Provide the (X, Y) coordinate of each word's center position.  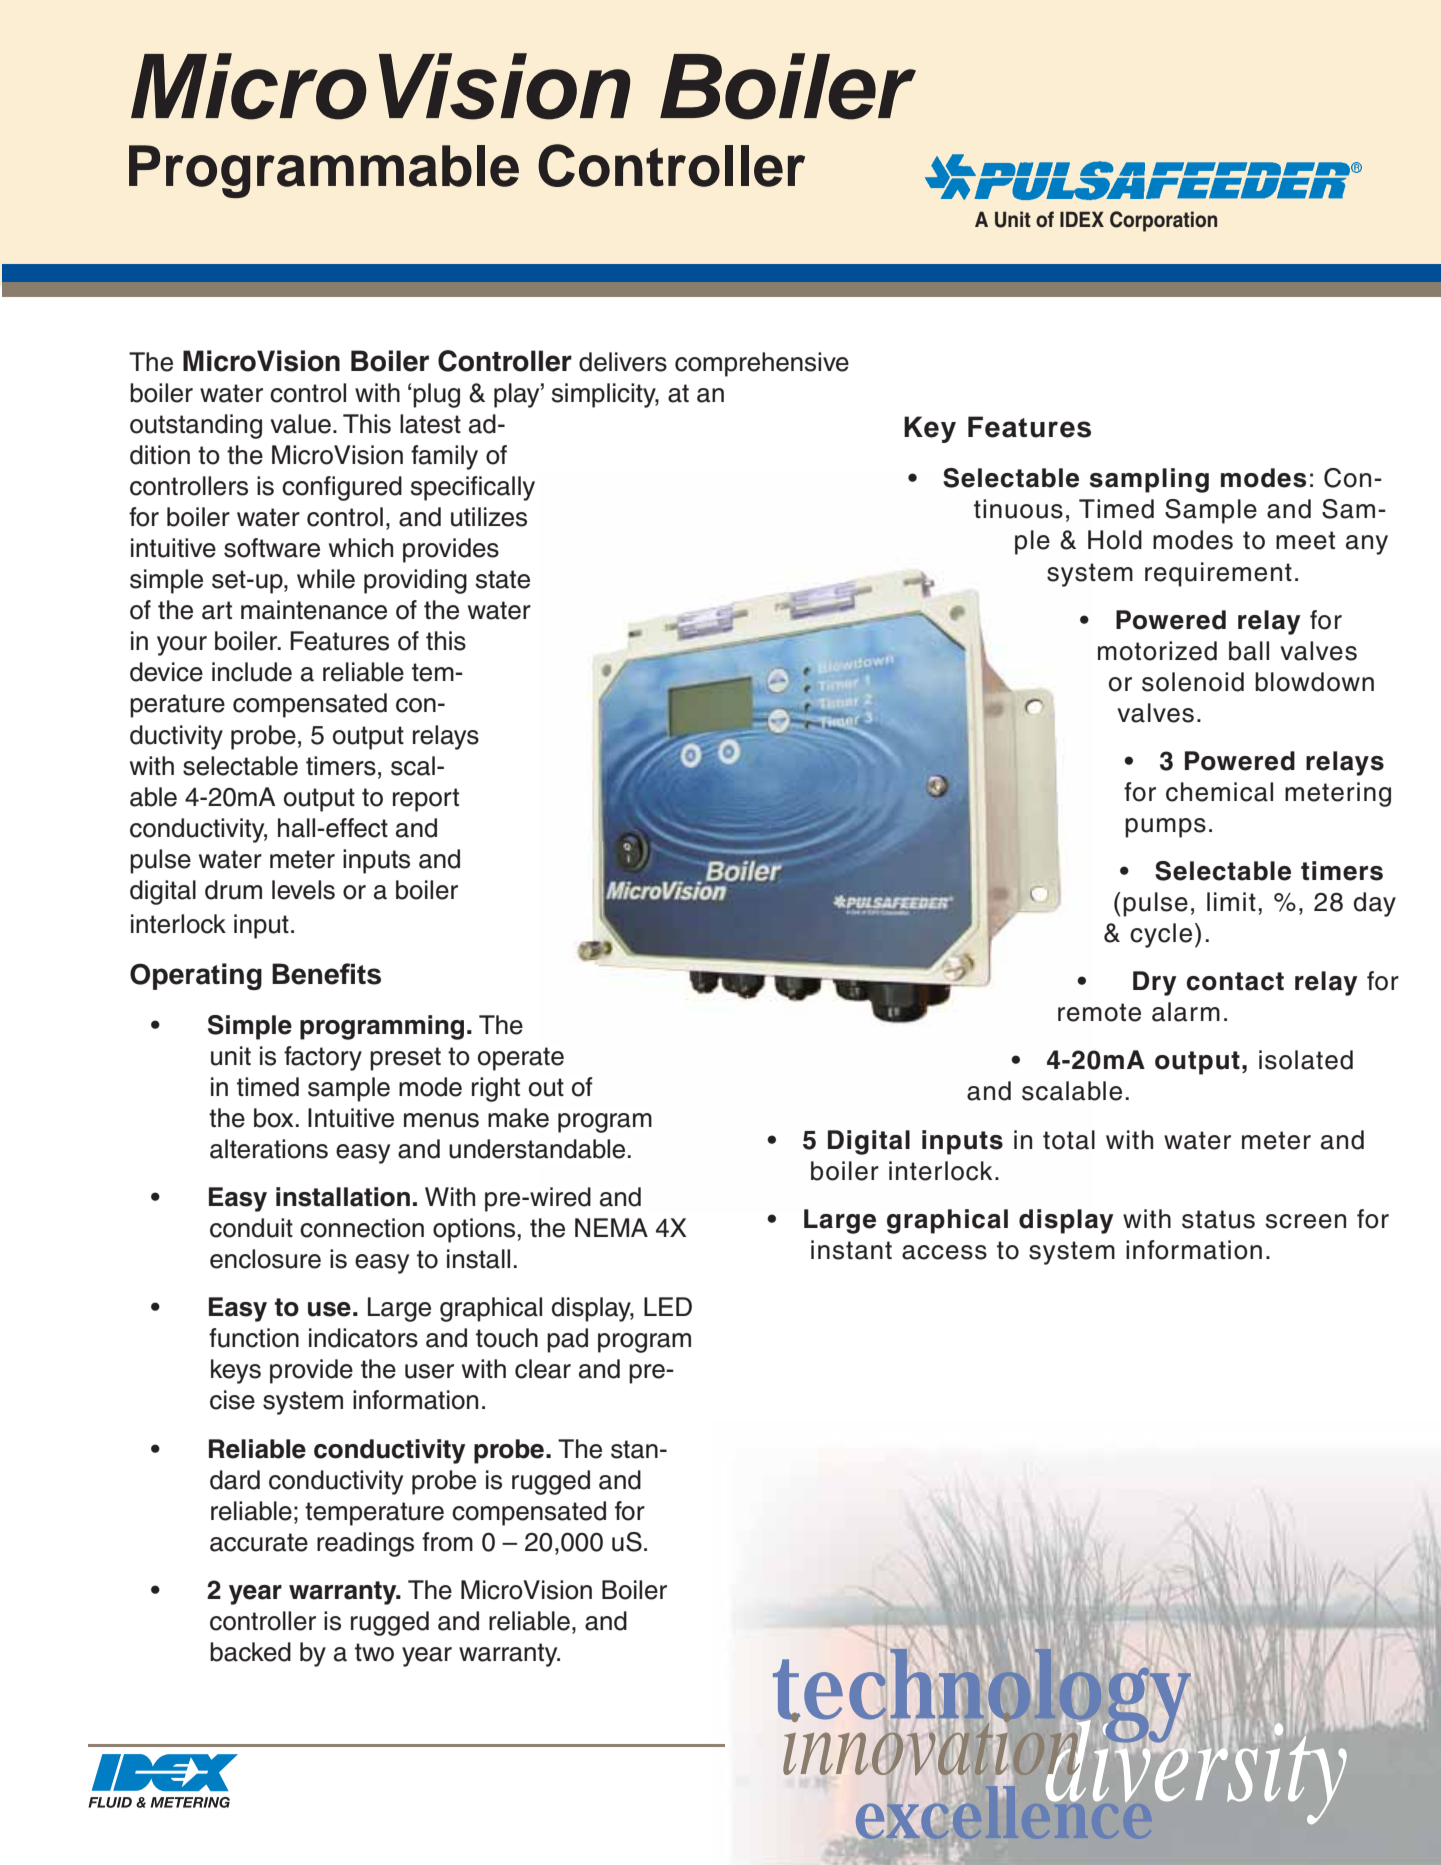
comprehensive (762, 364)
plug (436, 395)
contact (1235, 981)
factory (323, 1058)
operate (521, 1059)
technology (982, 1697)
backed (250, 1652)
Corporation (1163, 221)
